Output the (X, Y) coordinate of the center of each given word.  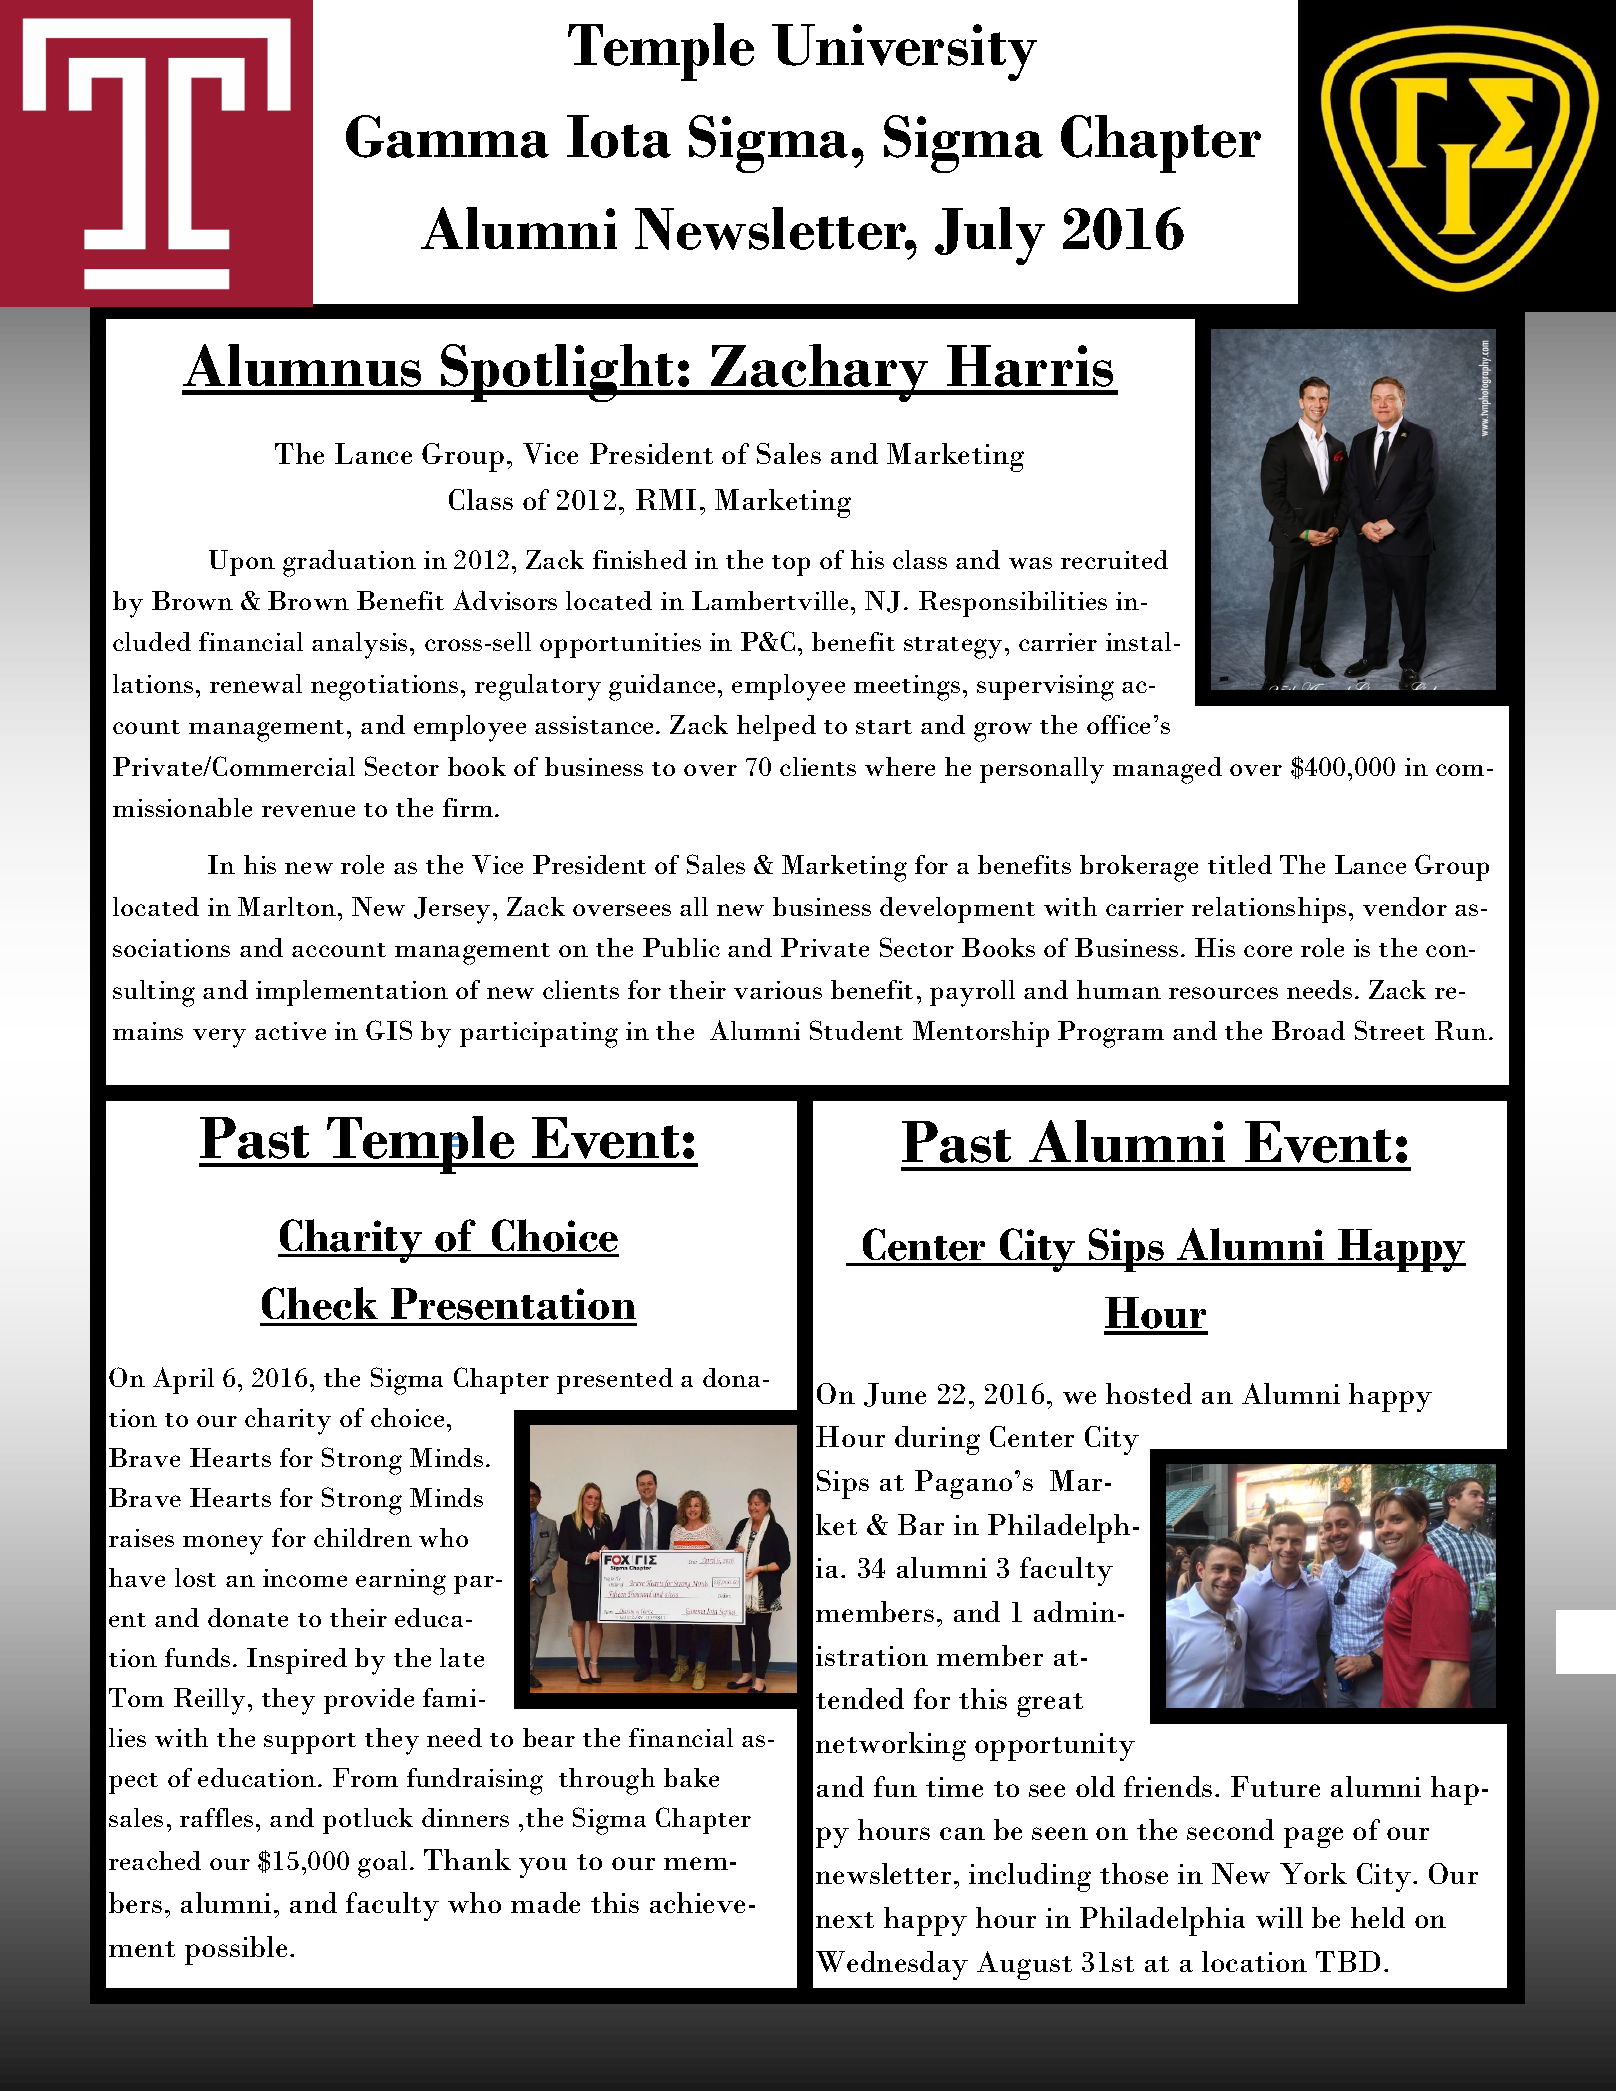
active (290, 1031)
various (778, 990)
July (990, 236)
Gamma (447, 136)
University (904, 52)
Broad (1308, 1030)
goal (384, 1864)
